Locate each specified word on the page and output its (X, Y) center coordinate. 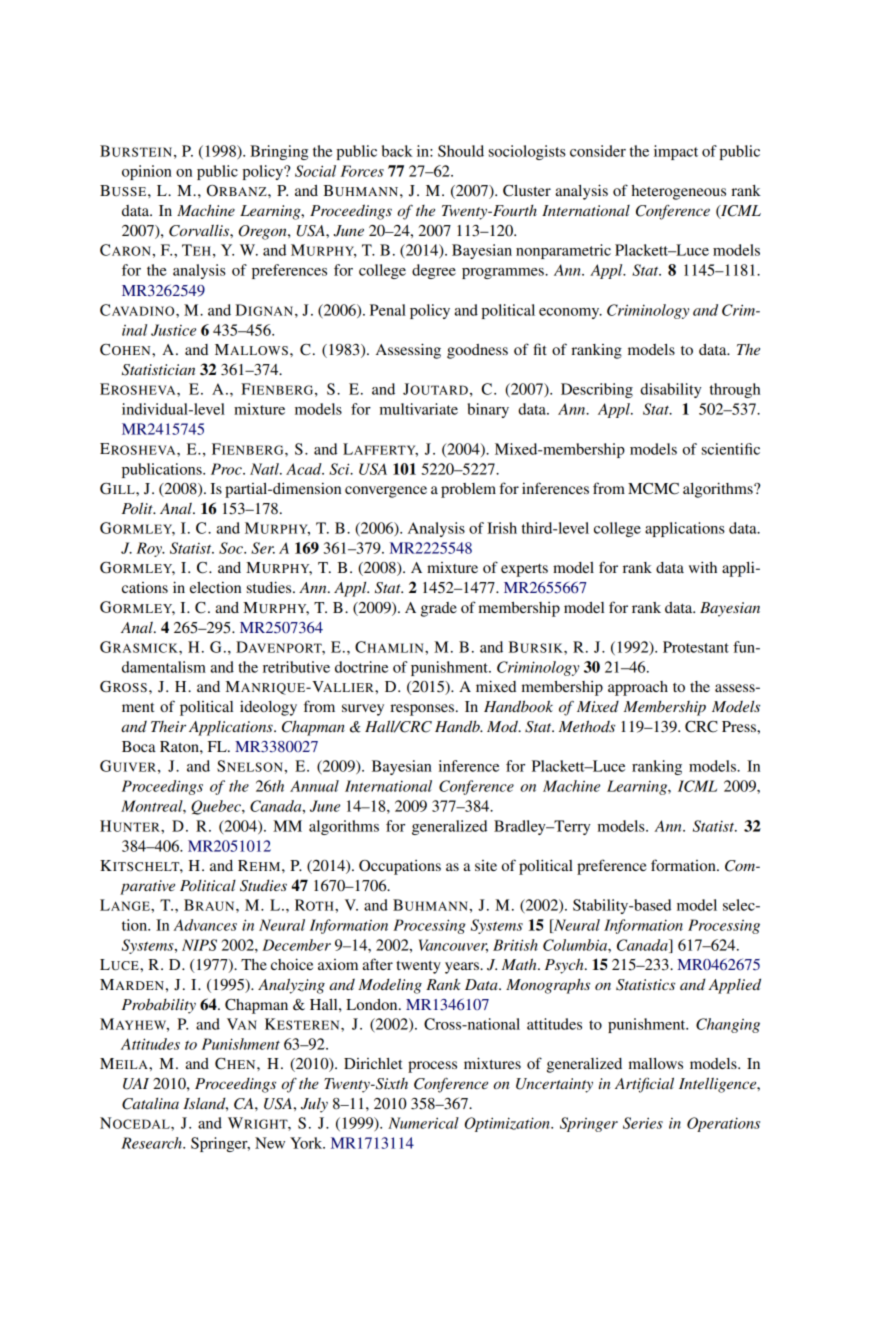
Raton (180, 746)
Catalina (150, 1103)
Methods (587, 726)
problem (468, 490)
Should (461, 151)
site (486, 865)
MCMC (653, 489)
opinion (147, 172)
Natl (265, 469)
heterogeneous (679, 192)
